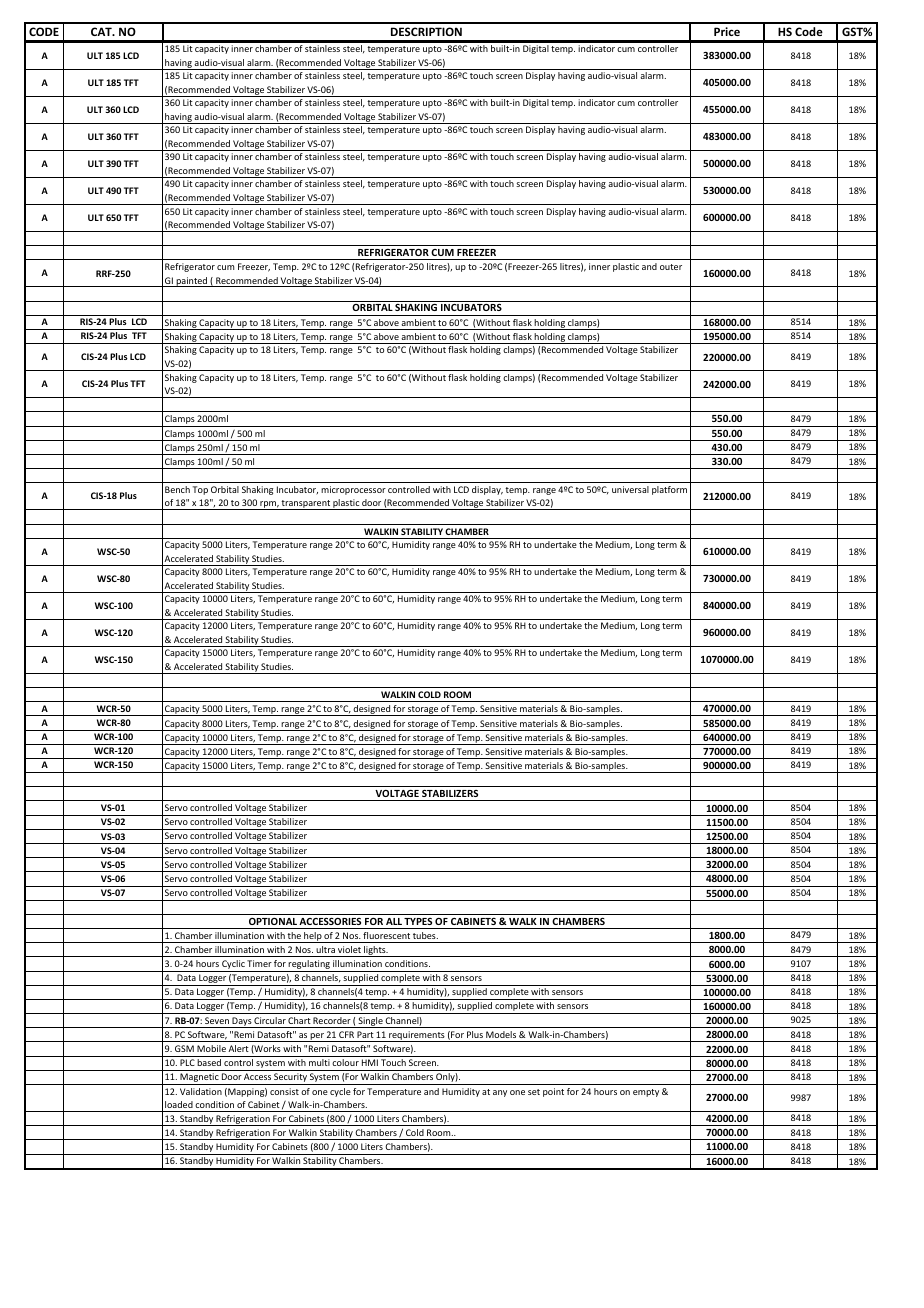 The height and width of the screenshot is (1308, 924). What do you see at coordinates (426, 31) in the screenshot?
I see `DESCRIPTION` at bounding box center [426, 31].
